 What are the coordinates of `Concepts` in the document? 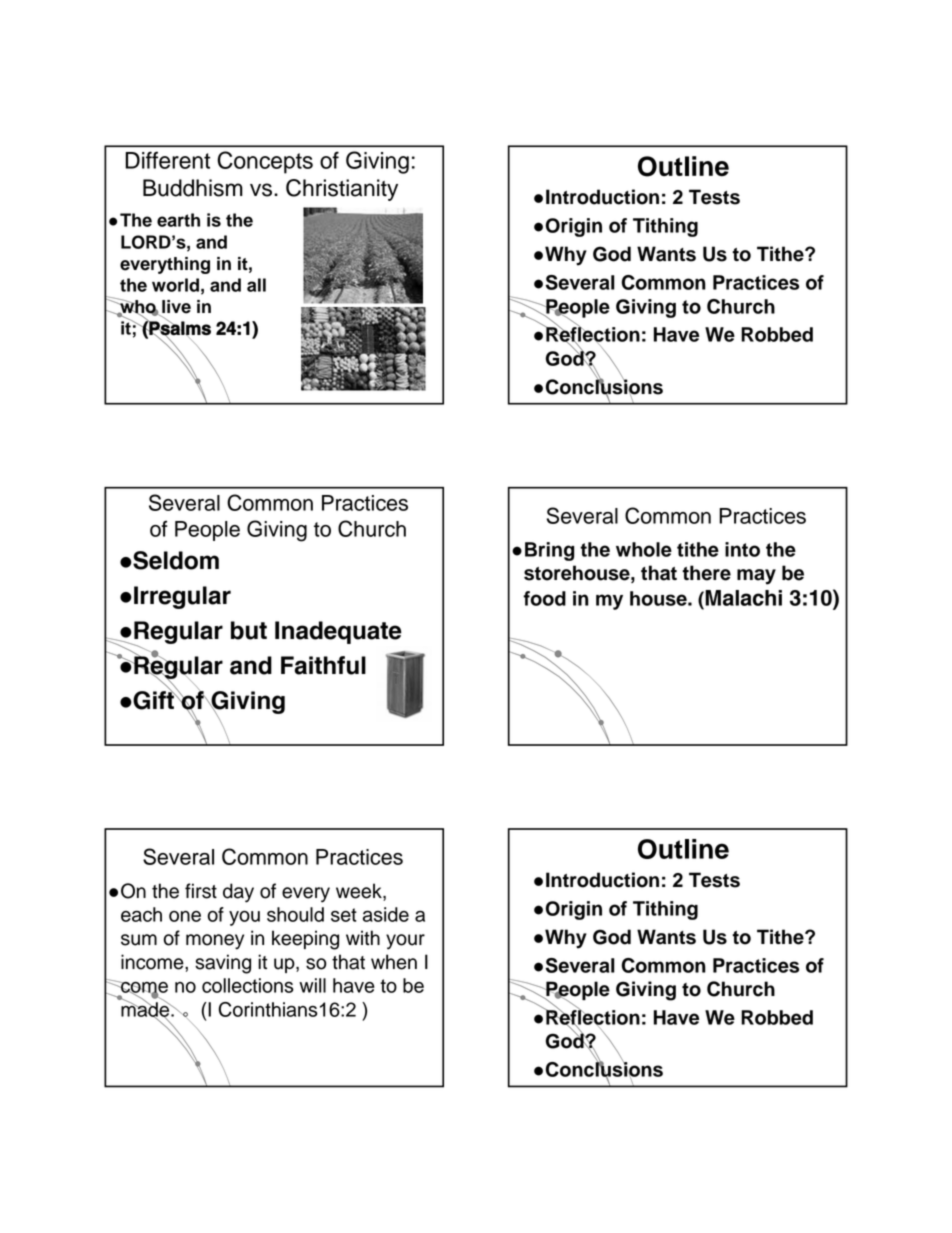 It's located at (265, 162).
